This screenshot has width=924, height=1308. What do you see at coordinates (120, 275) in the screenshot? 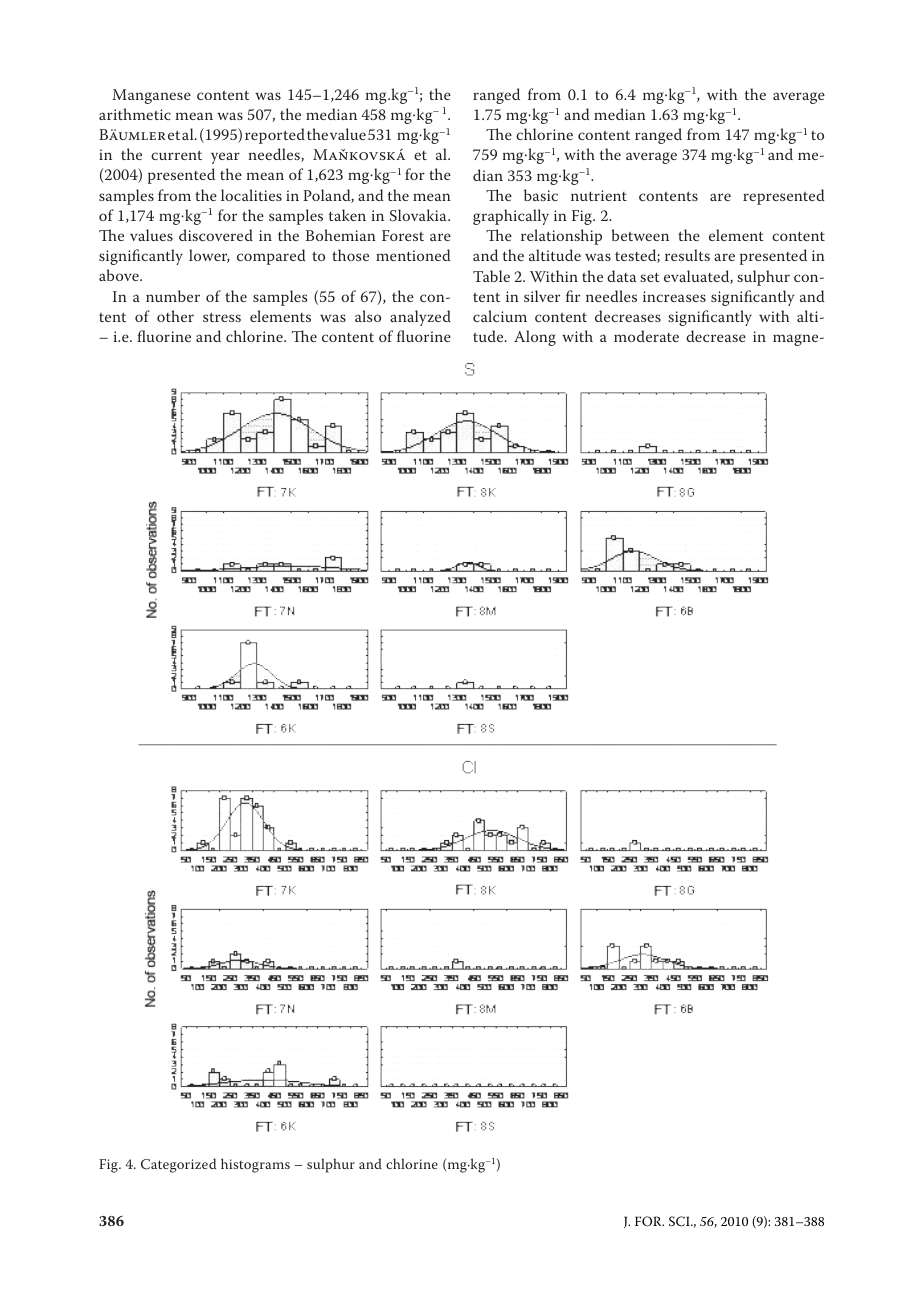
I see `above` at bounding box center [120, 275].
